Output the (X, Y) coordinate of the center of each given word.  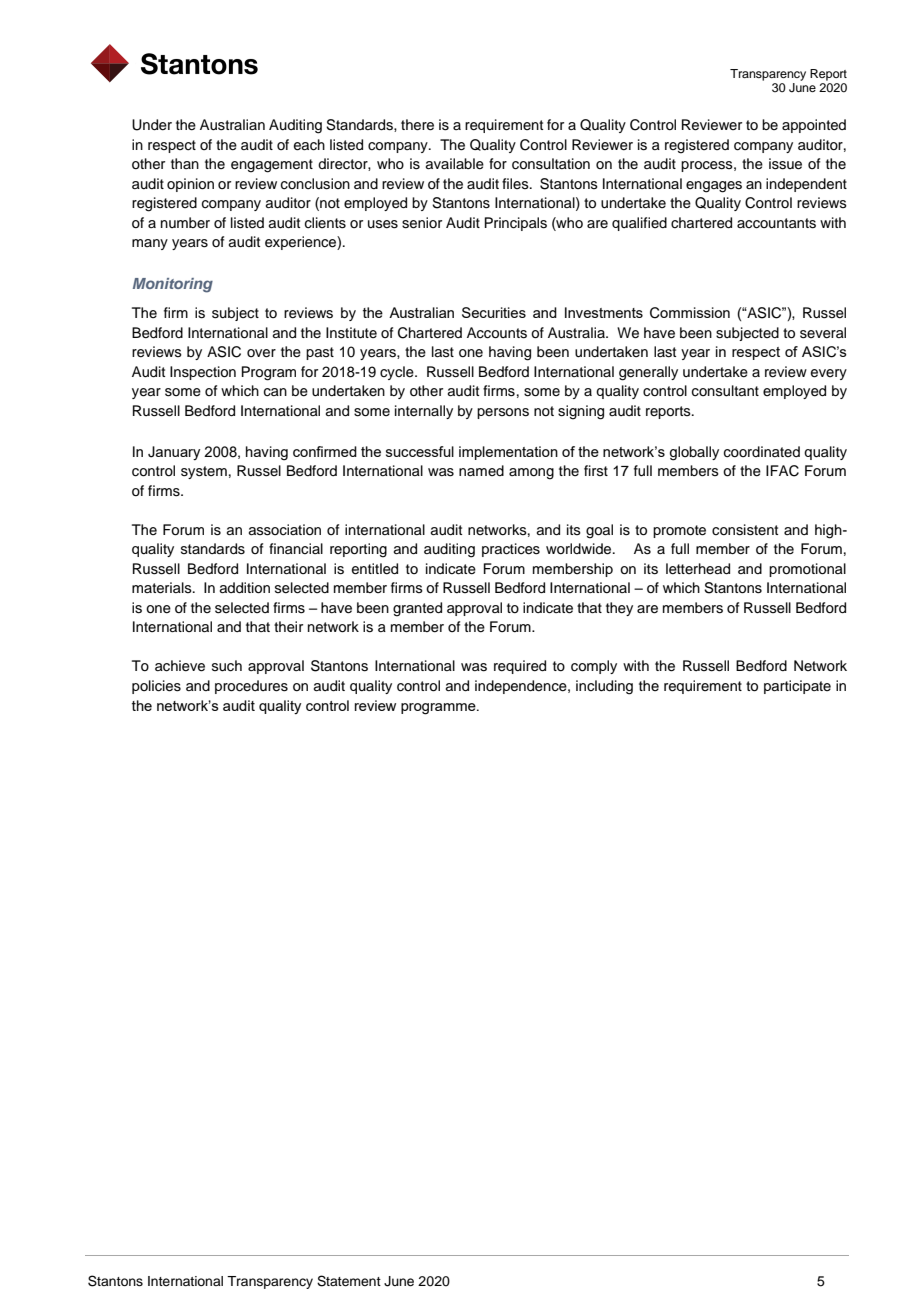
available (455, 164)
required (520, 667)
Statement (349, 1281)
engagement (272, 166)
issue (785, 164)
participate (797, 687)
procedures (251, 687)
